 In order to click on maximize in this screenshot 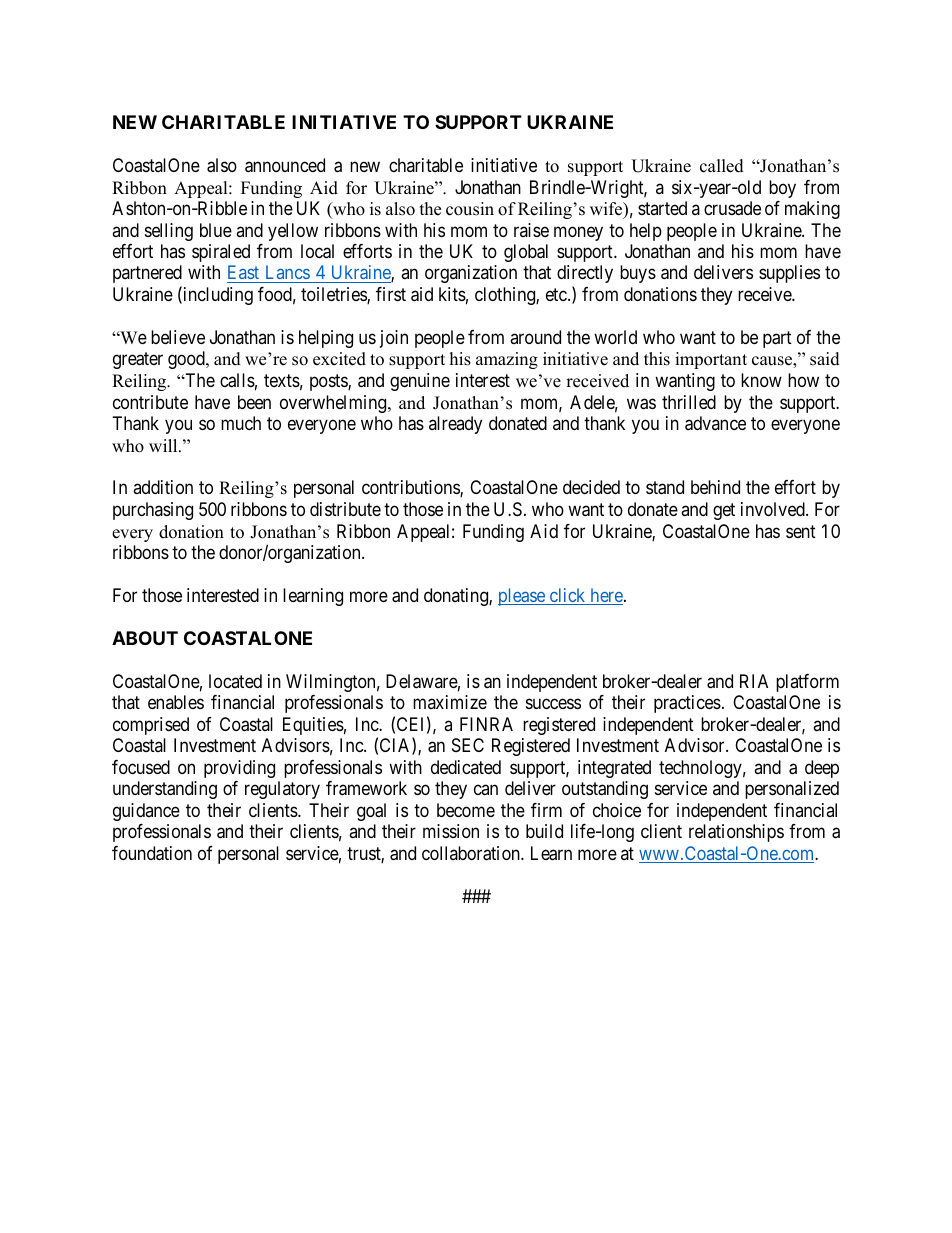, I will do `click(450, 702)`.
